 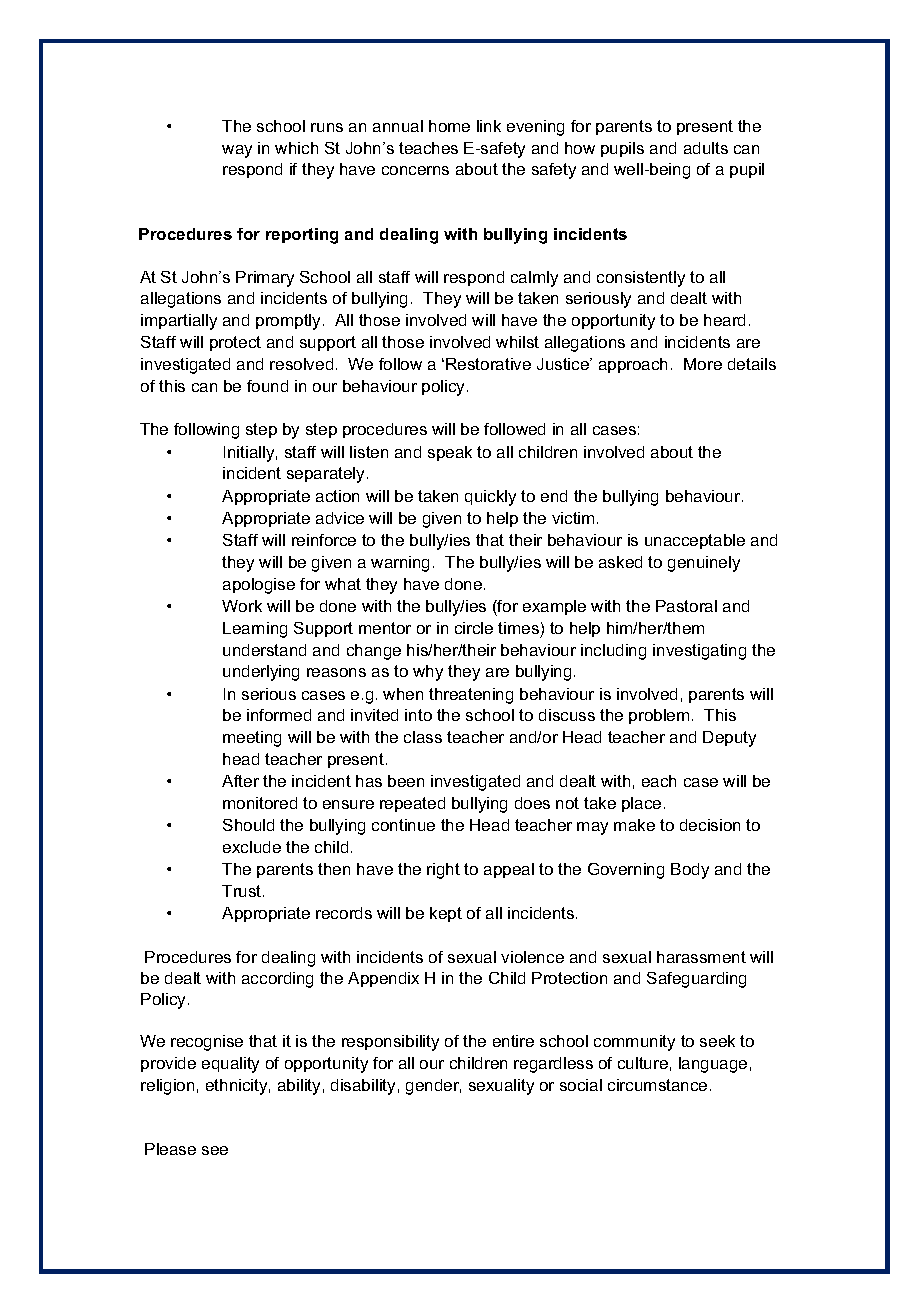 What do you see at coordinates (230, 1065) in the screenshot?
I see `equality` at bounding box center [230, 1065].
